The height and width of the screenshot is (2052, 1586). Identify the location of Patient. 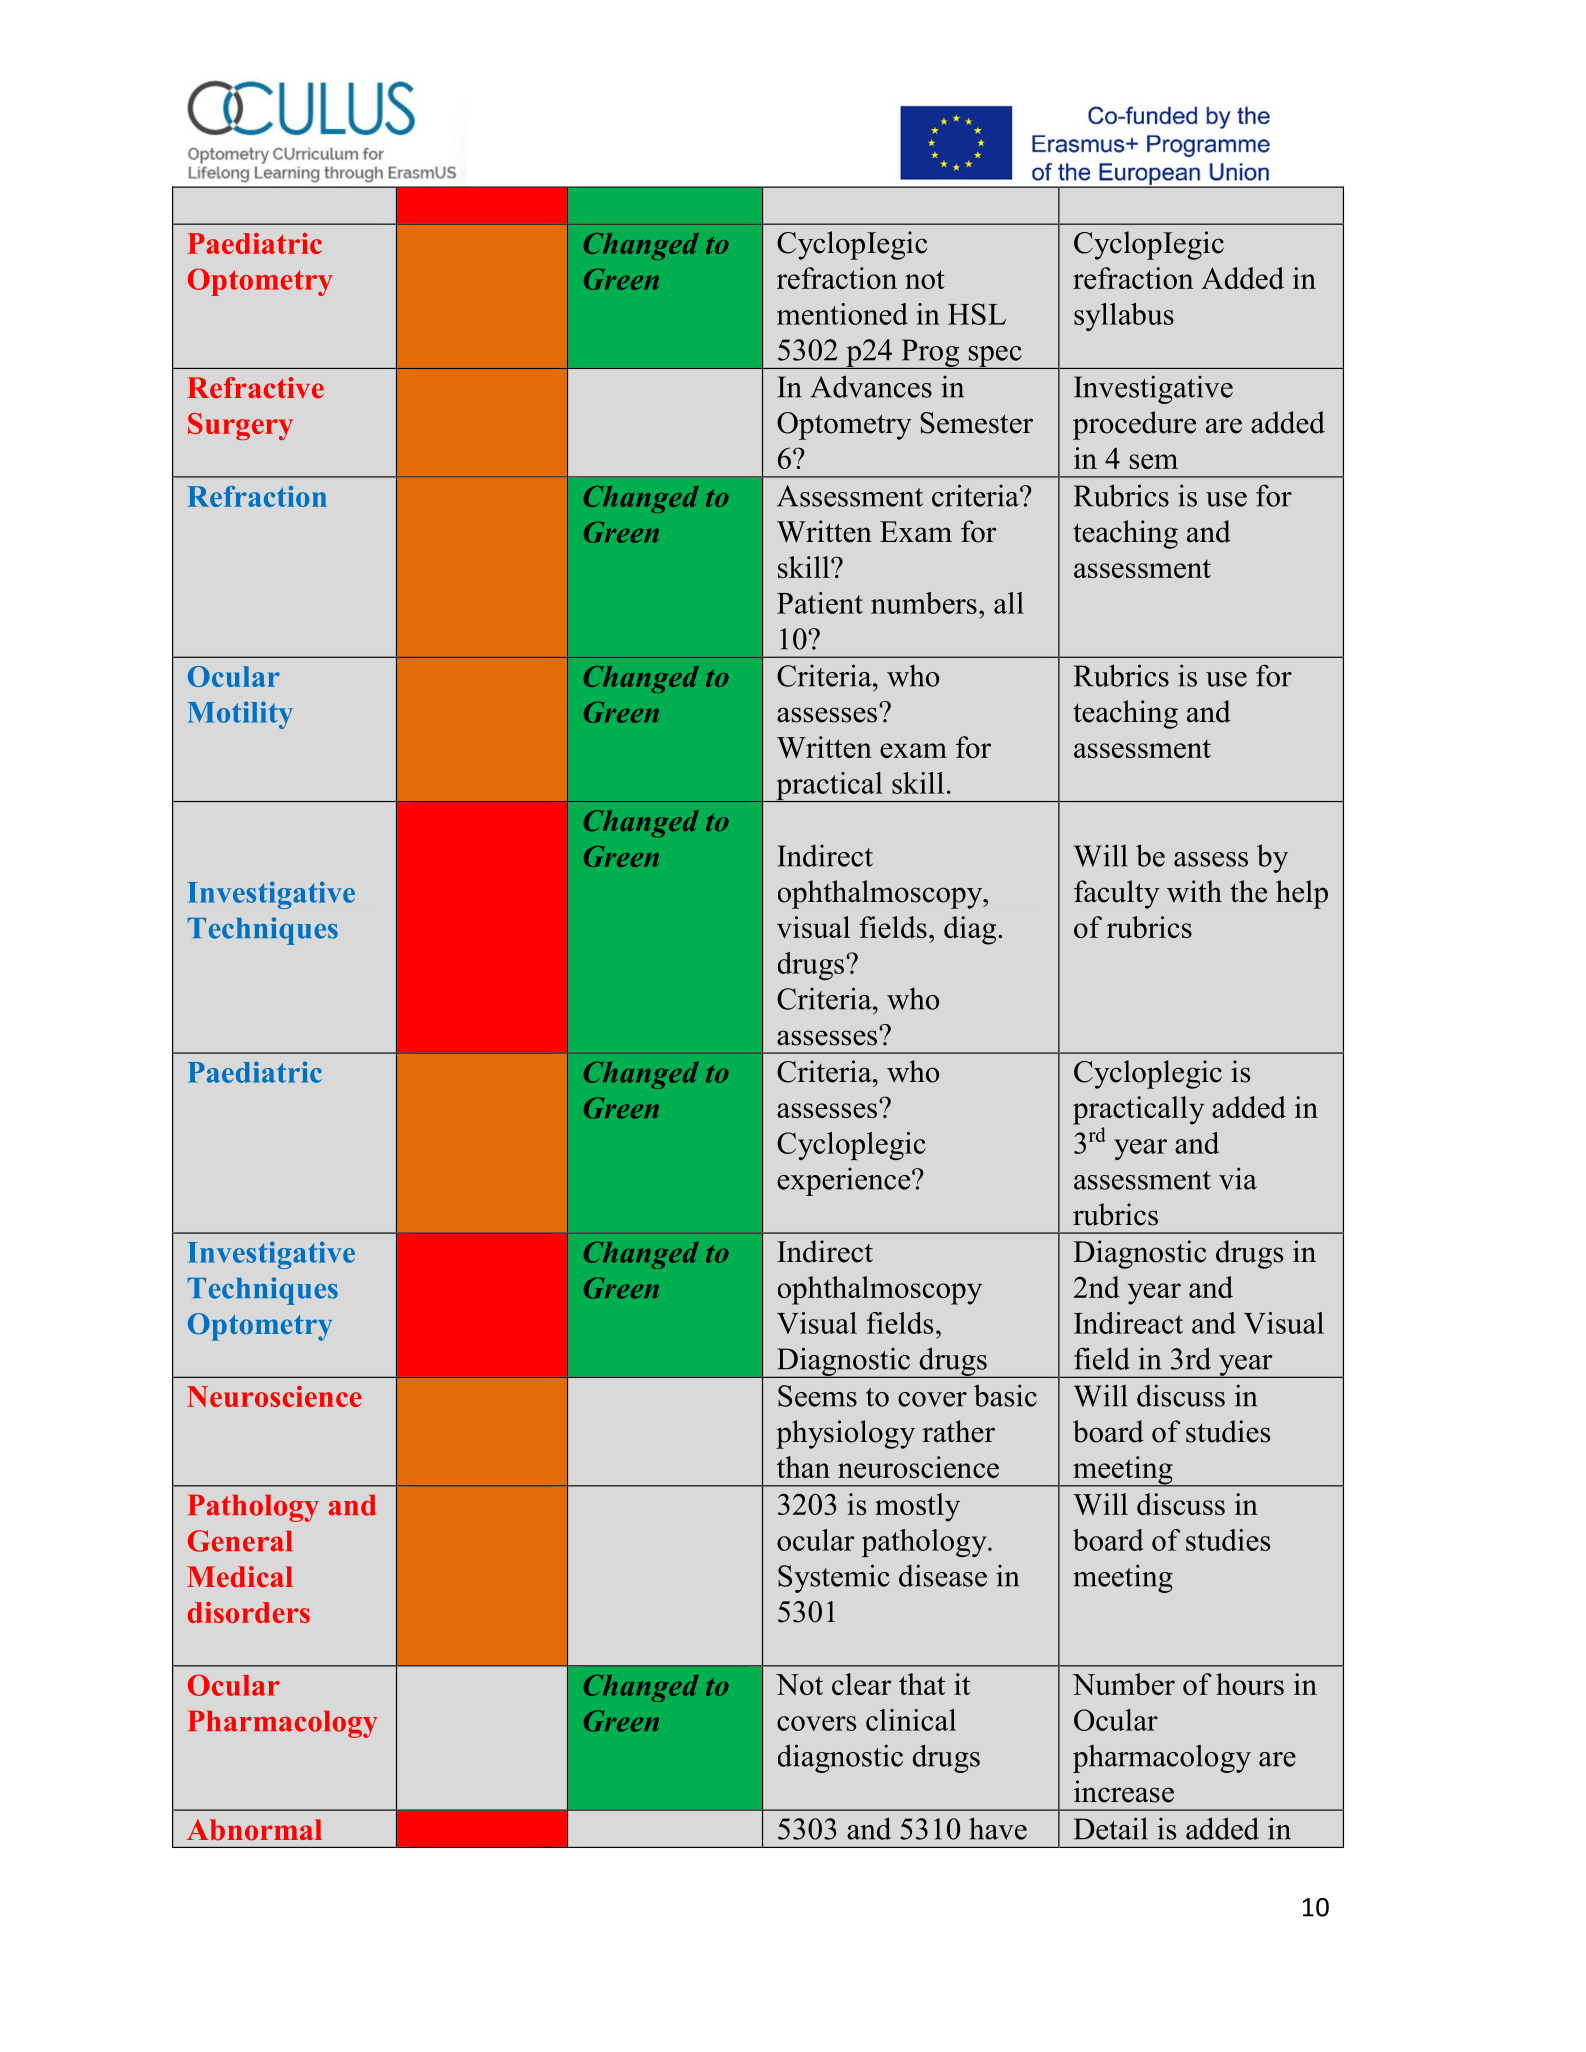
(820, 603).
